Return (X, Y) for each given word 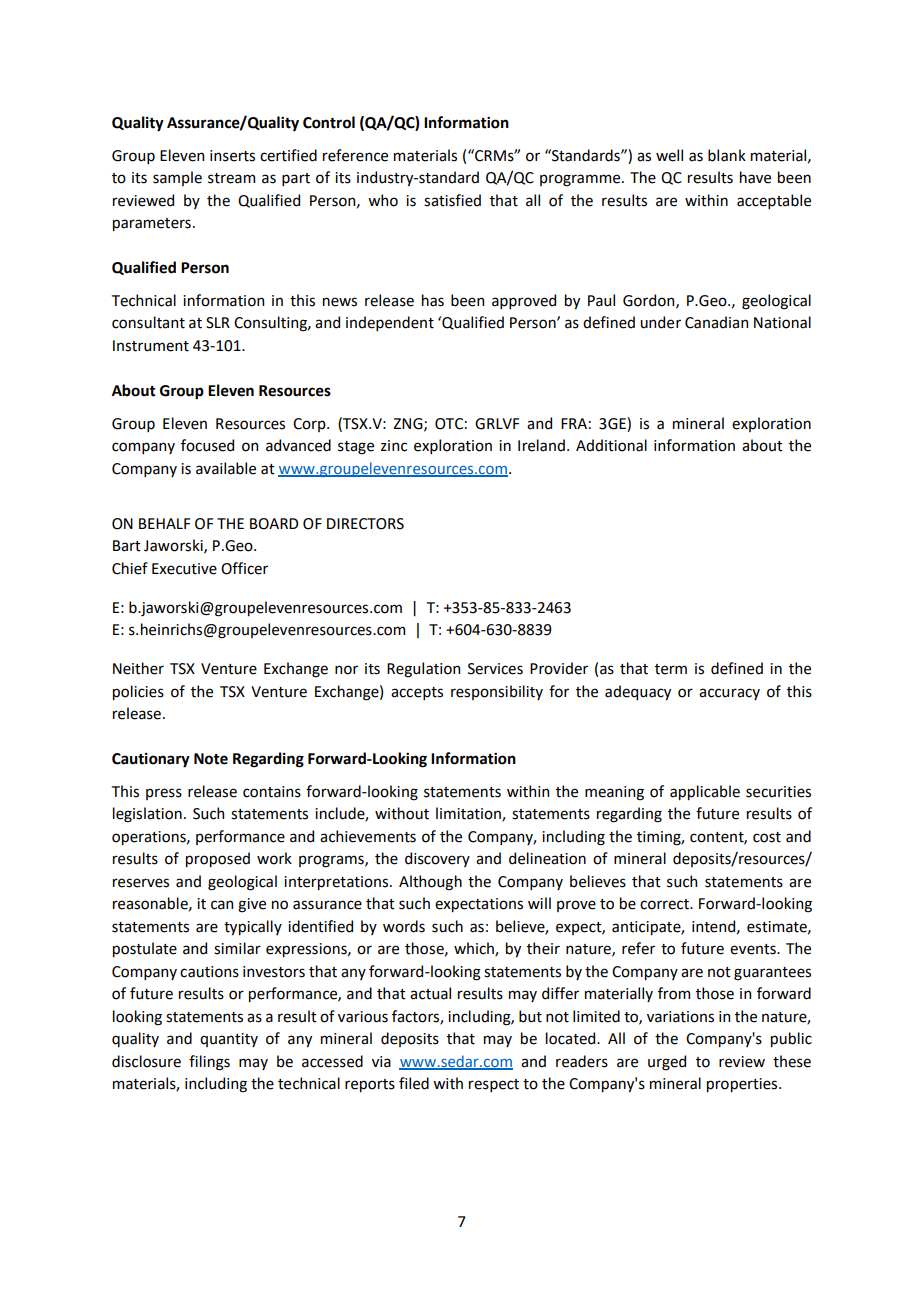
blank (727, 155)
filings (209, 1063)
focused (207, 445)
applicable (705, 792)
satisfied (452, 200)
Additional (611, 445)
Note (211, 759)
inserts (232, 156)
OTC (449, 424)
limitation (469, 814)
